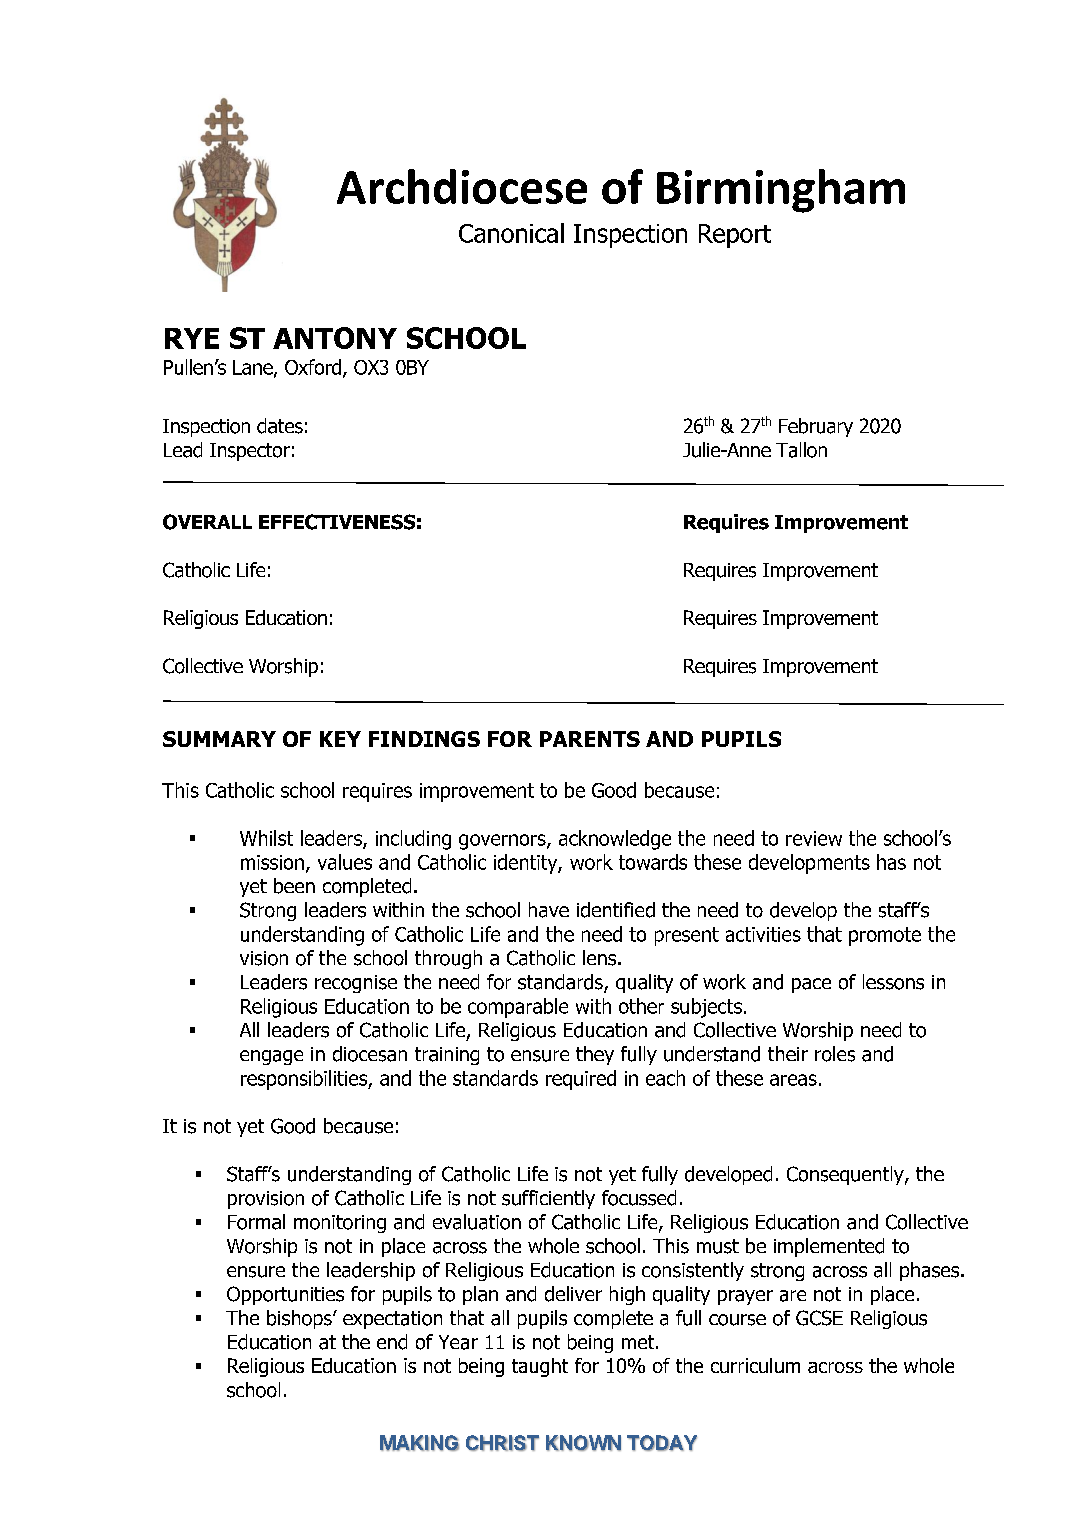 The height and width of the screenshot is (1521, 1075). I want to click on Formal, so click(256, 1222).
